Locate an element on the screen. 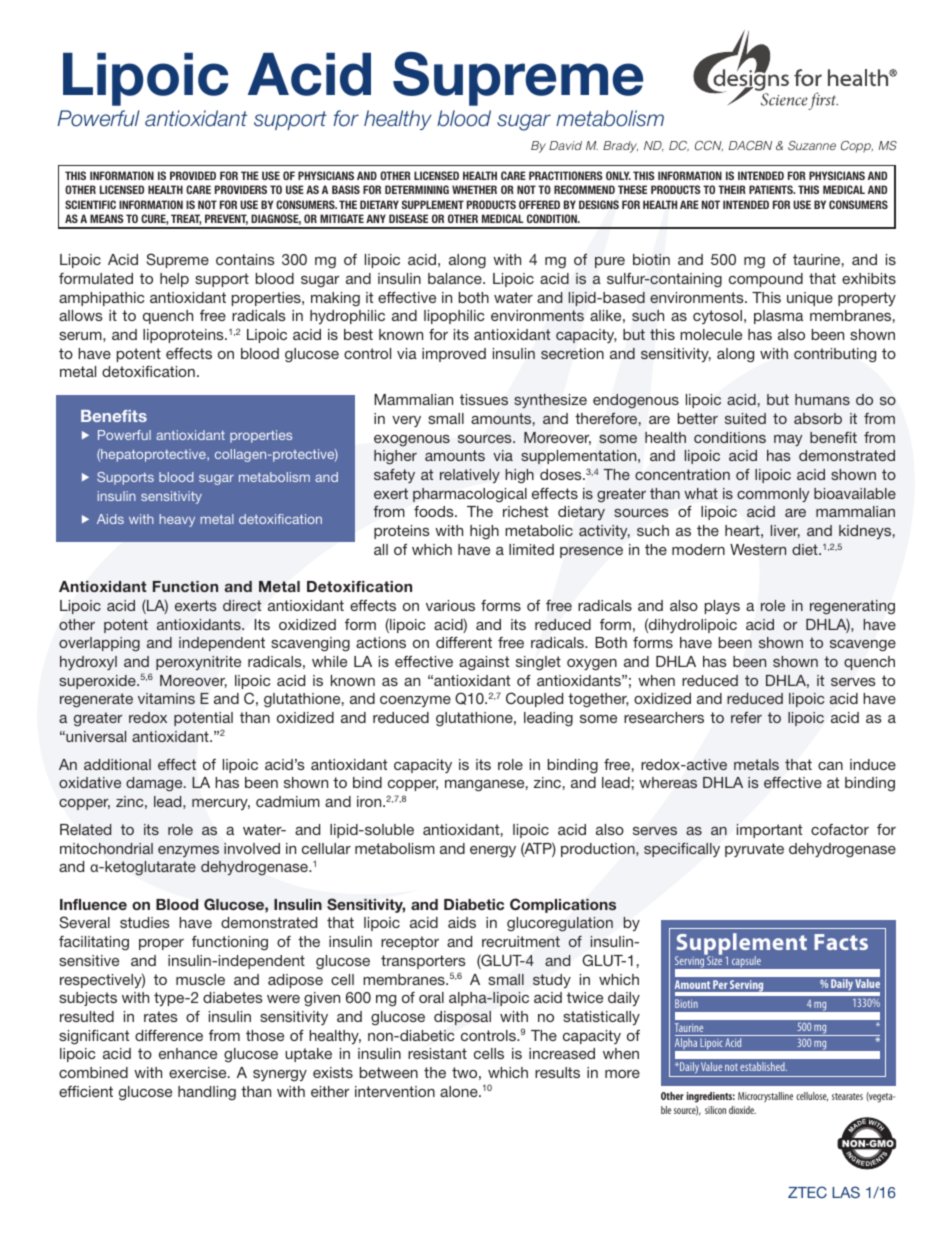 This screenshot has width=952, height=1233. direct is located at coordinates (242, 605).
